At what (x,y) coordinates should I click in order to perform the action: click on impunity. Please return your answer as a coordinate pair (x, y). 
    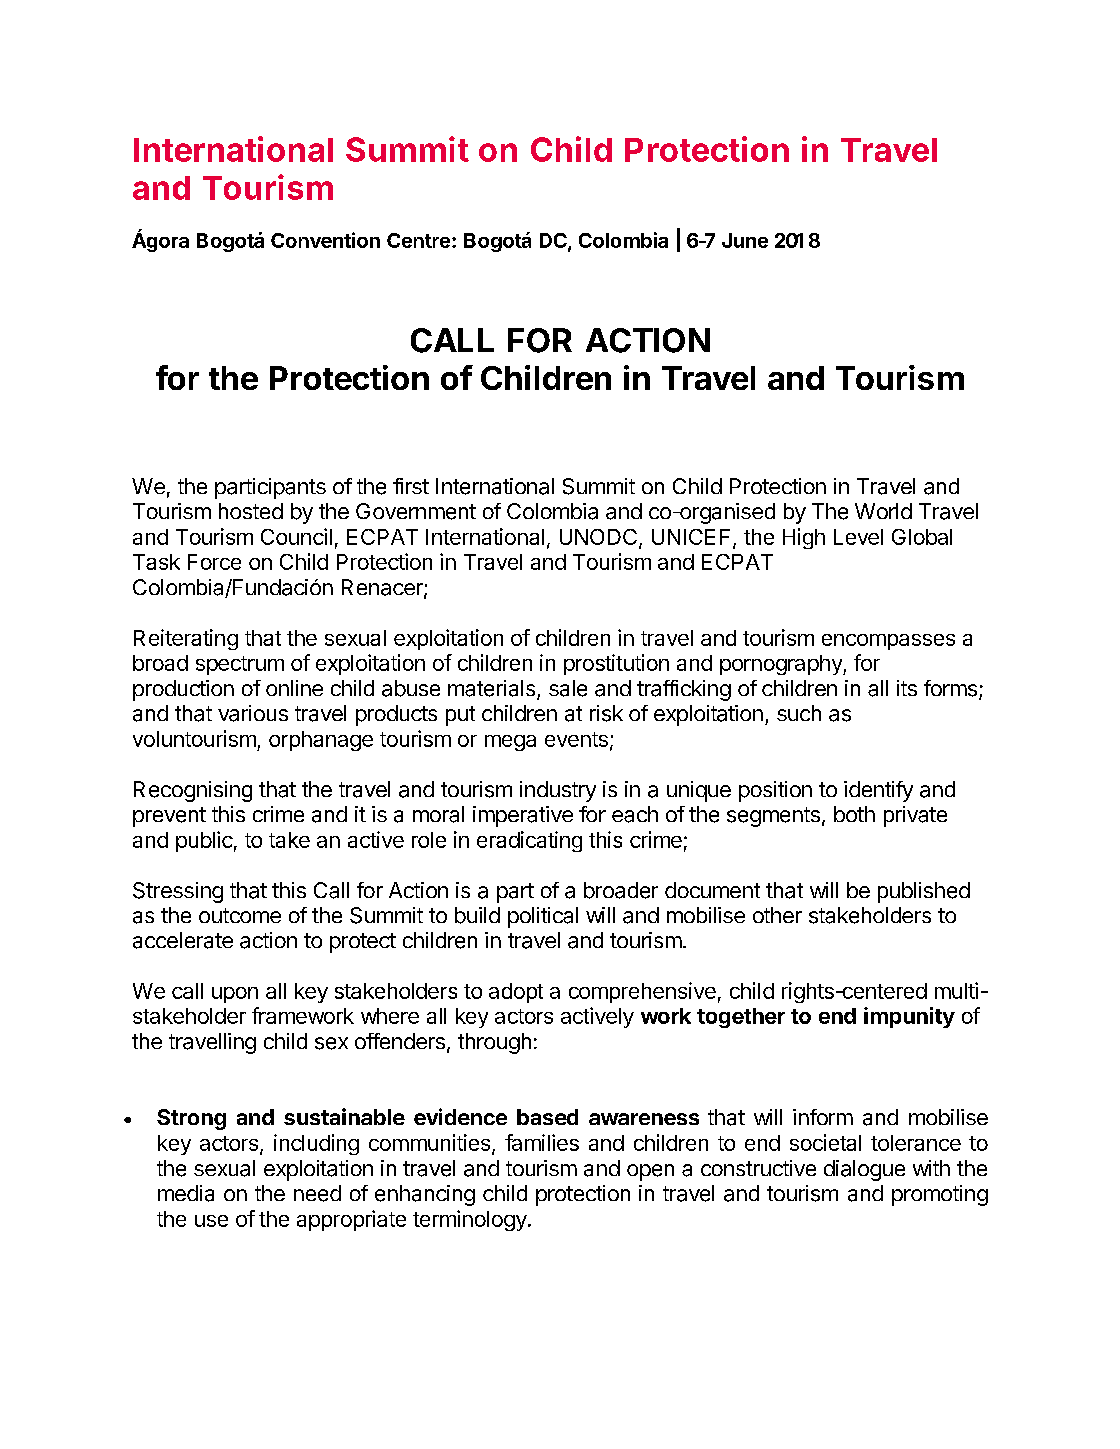
    Looking at the image, I should click on (909, 1017).
